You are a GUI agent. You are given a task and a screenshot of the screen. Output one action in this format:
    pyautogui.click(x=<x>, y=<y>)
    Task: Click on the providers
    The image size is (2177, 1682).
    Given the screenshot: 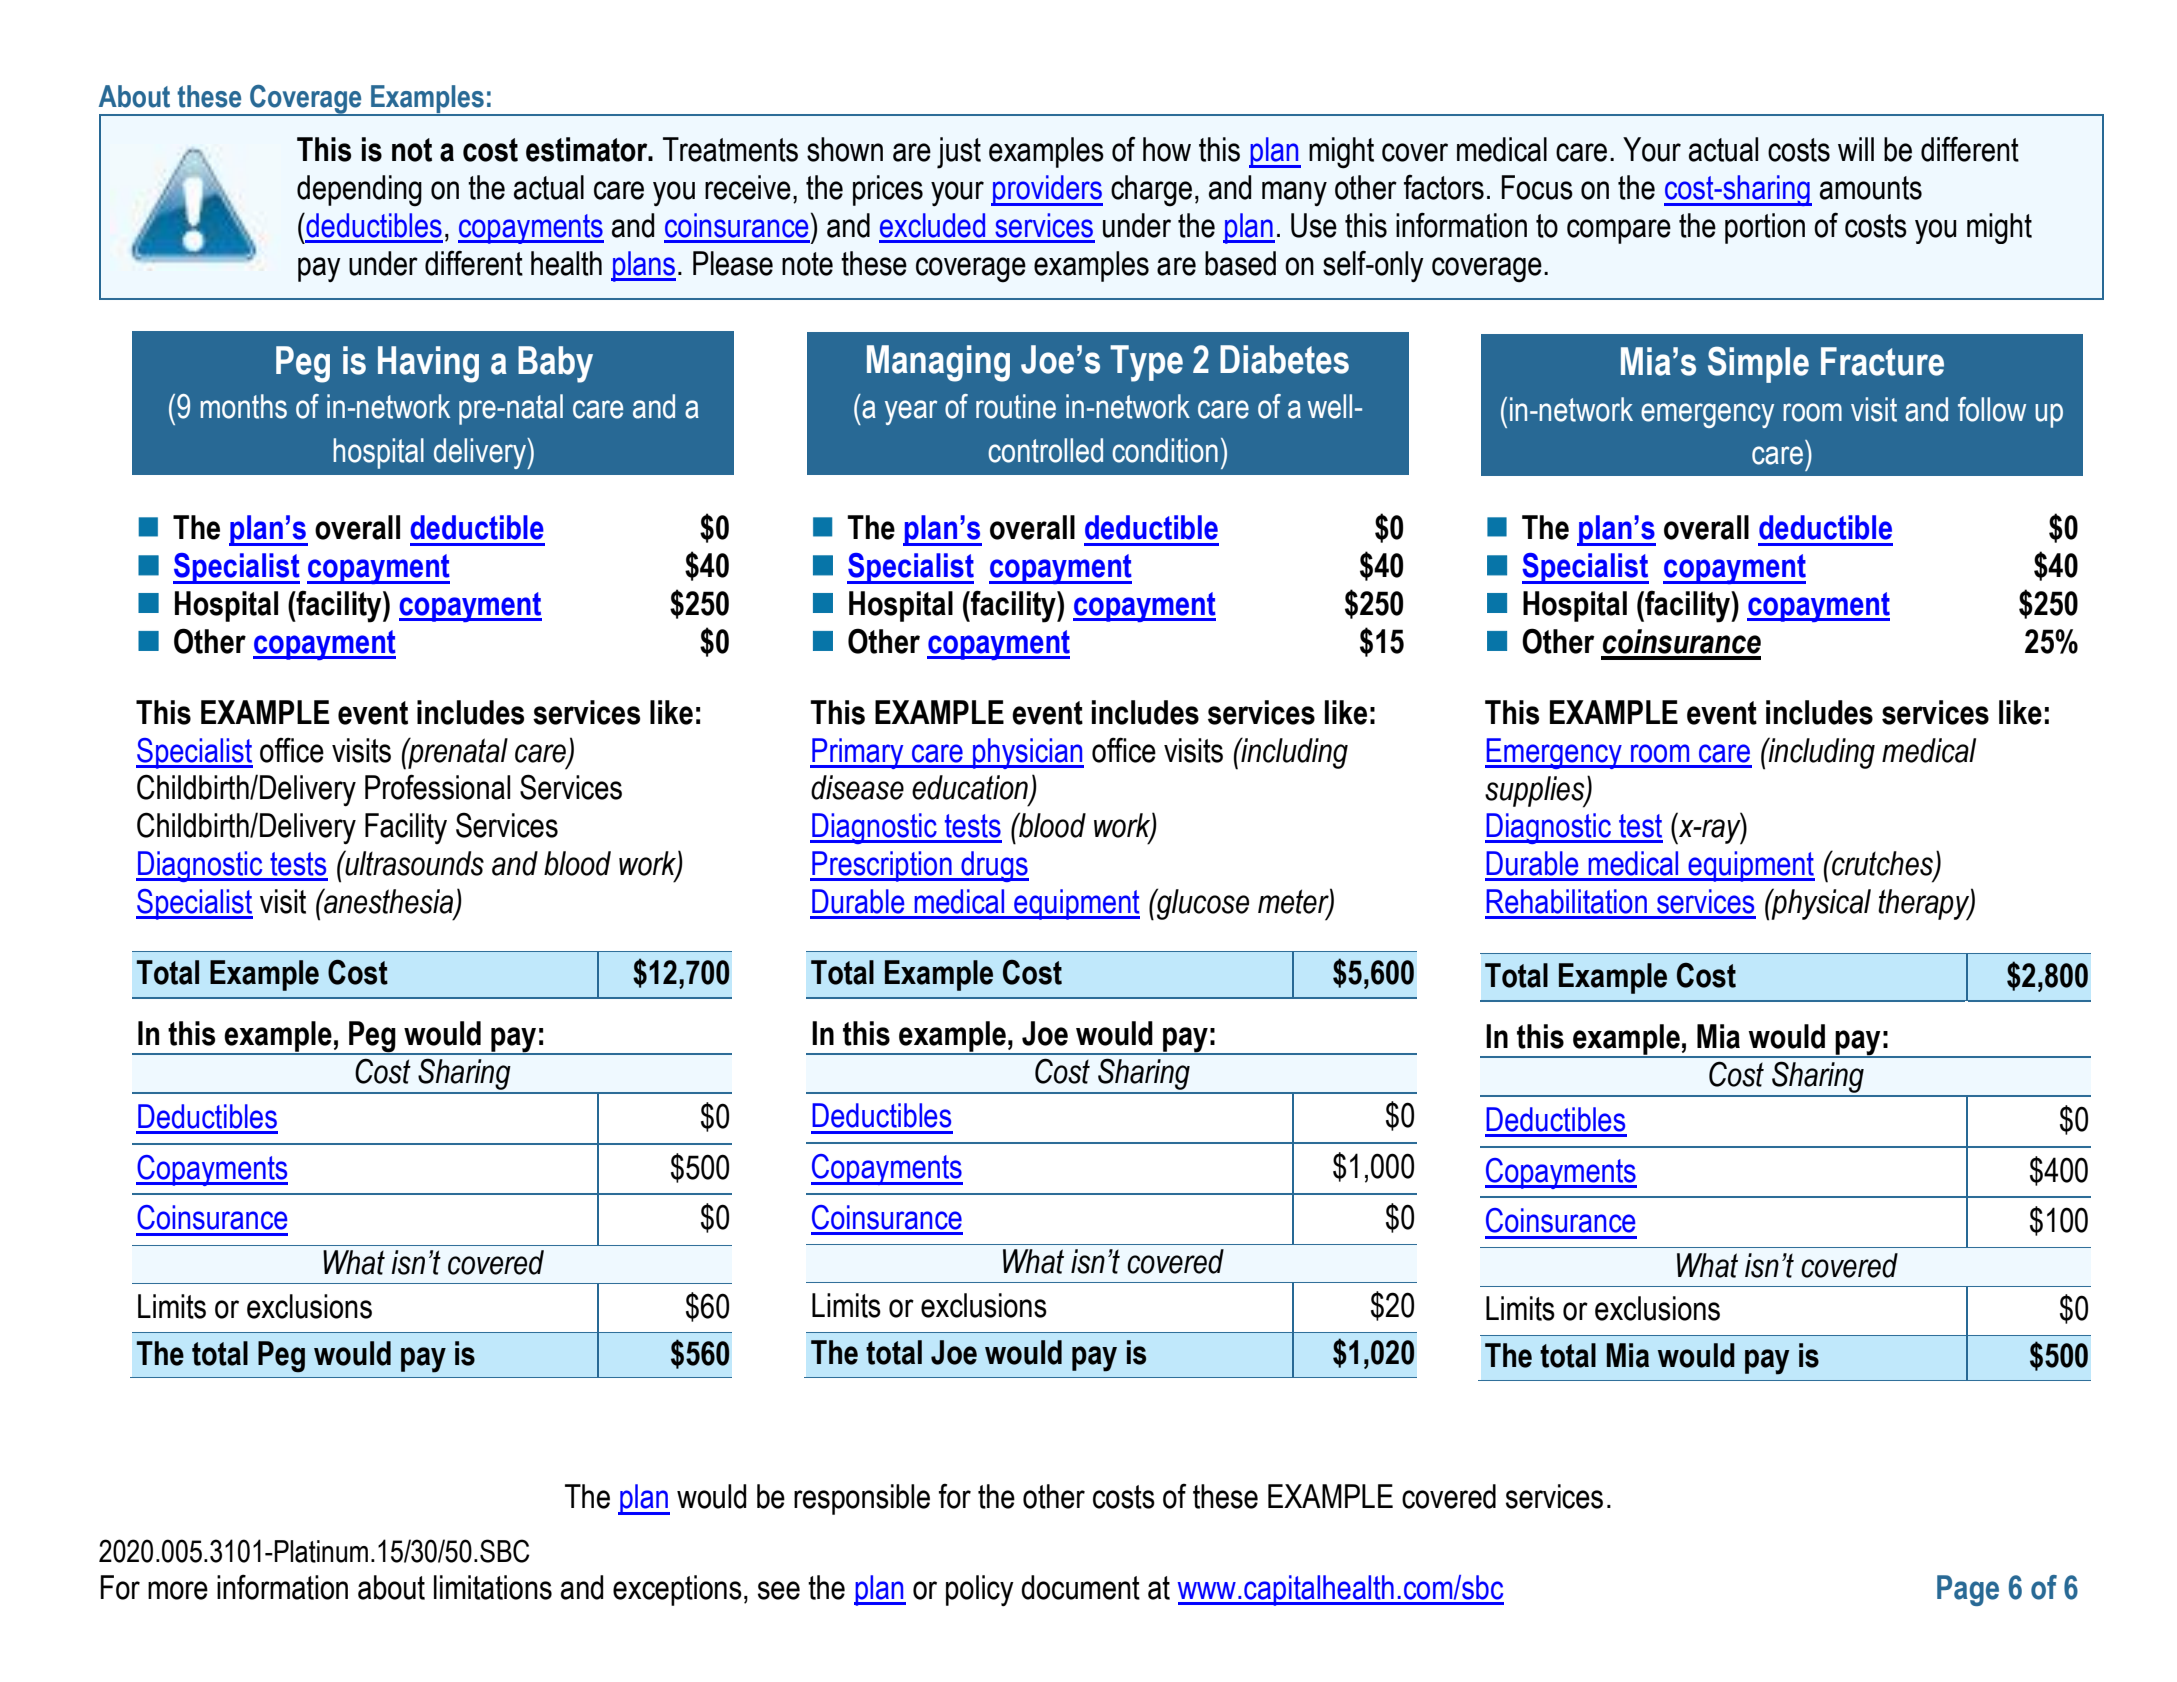 What is the action you would take?
    pyautogui.click(x=1047, y=190)
